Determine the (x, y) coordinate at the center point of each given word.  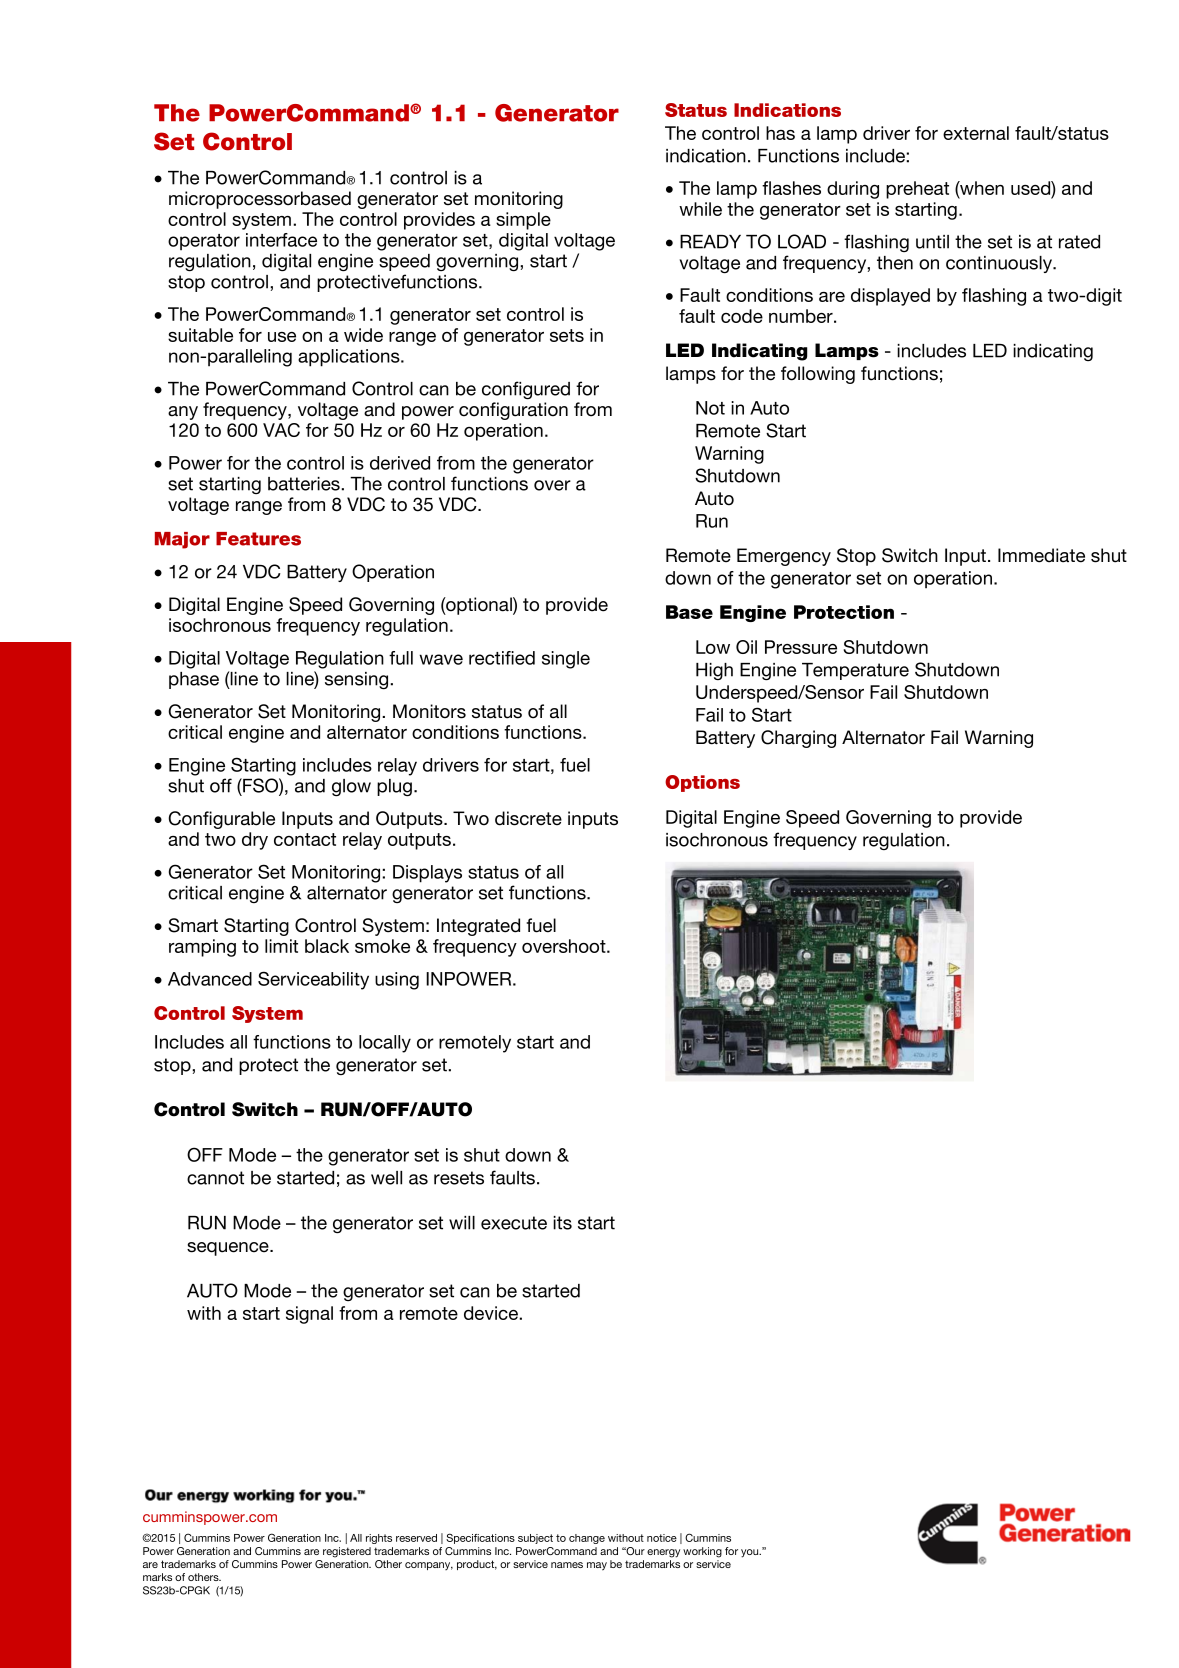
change (587, 1539)
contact (305, 839)
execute (514, 1223)
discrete (528, 818)
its (562, 1223)
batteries (305, 484)
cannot (215, 1178)
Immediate (1041, 555)
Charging (798, 739)
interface (281, 240)
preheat (917, 190)
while (700, 209)
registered (347, 1552)
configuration (513, 411)
